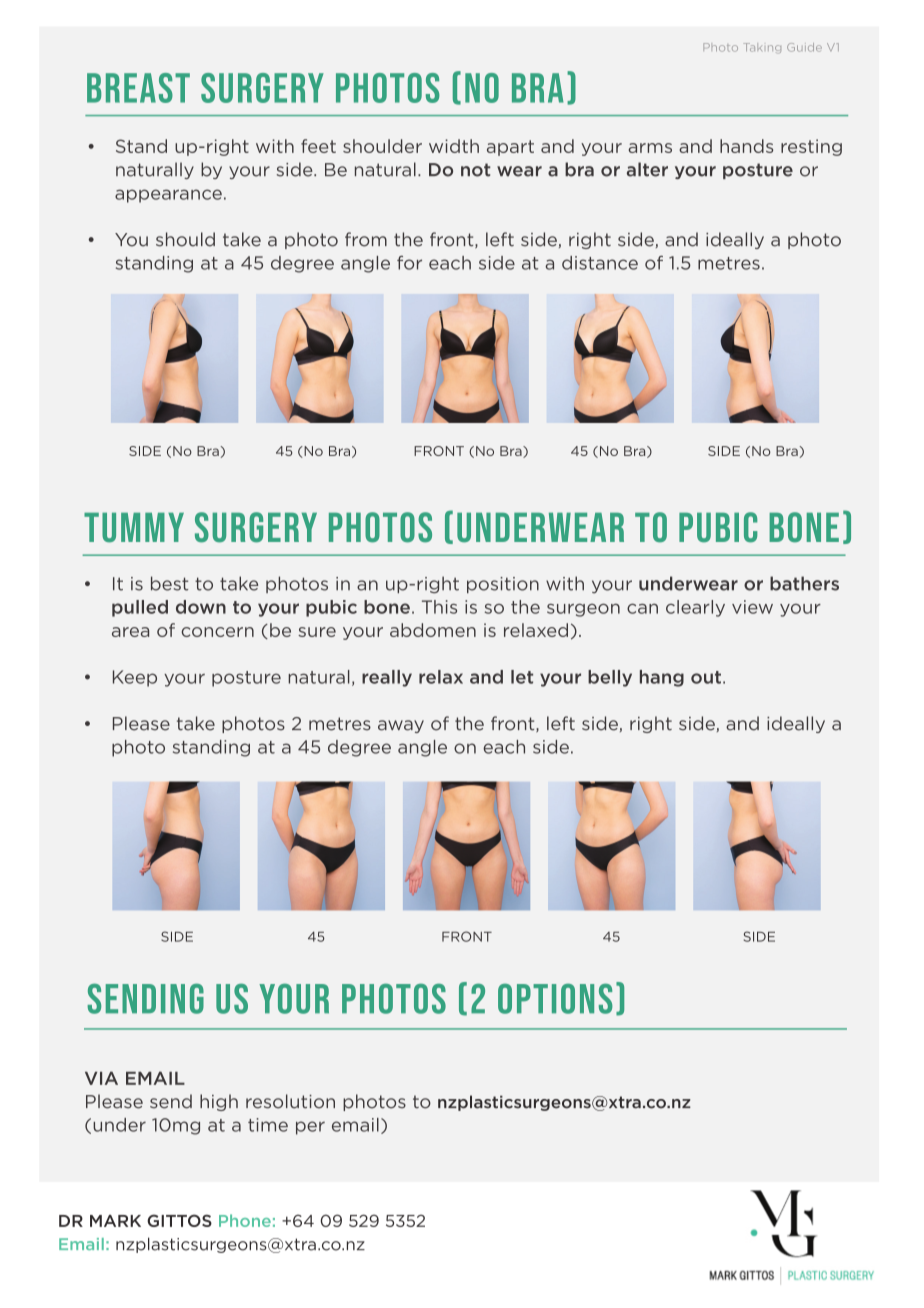  I want to click on concern, so click(217, 632).
